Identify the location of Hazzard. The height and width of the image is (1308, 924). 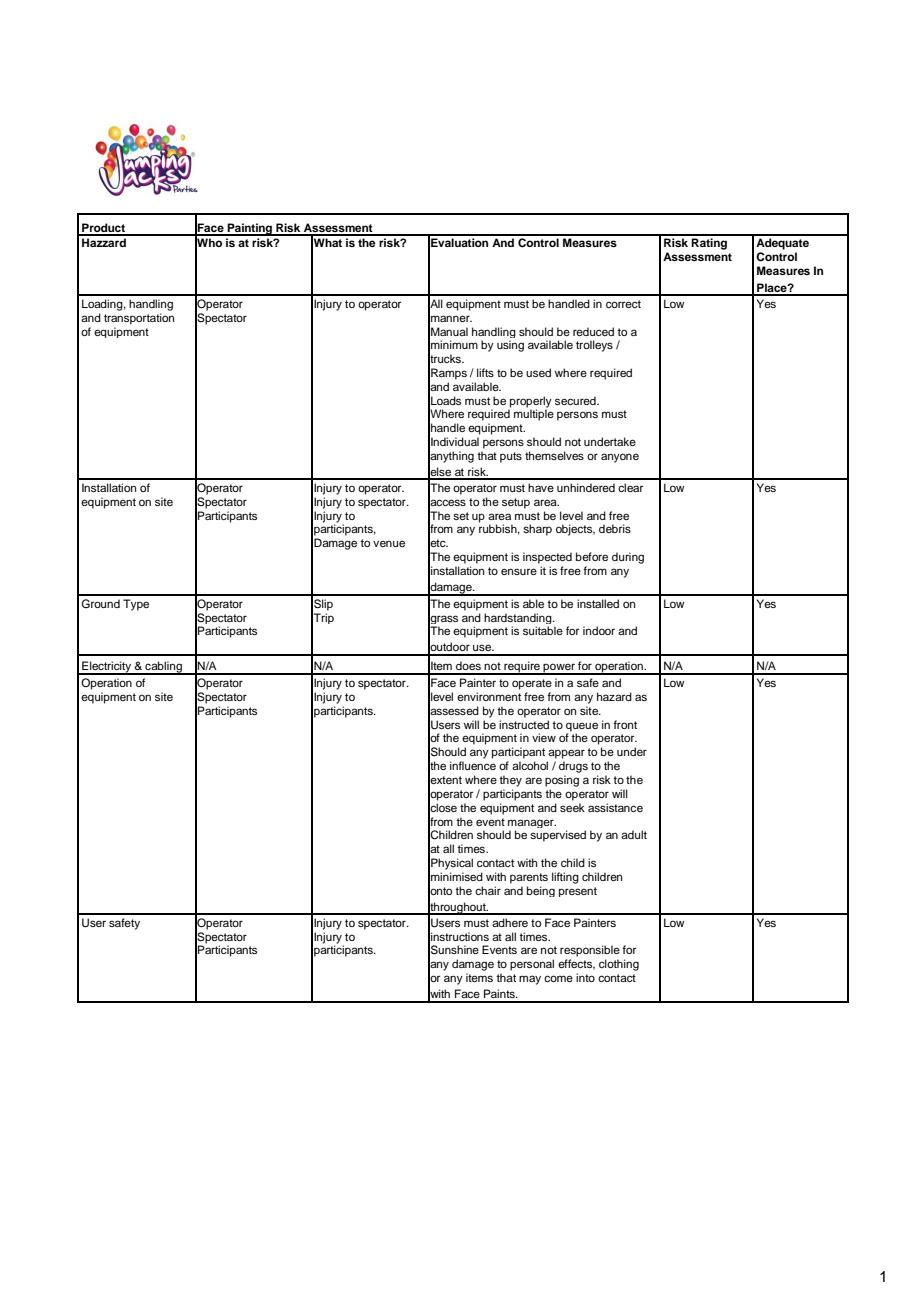
(104, 242).
